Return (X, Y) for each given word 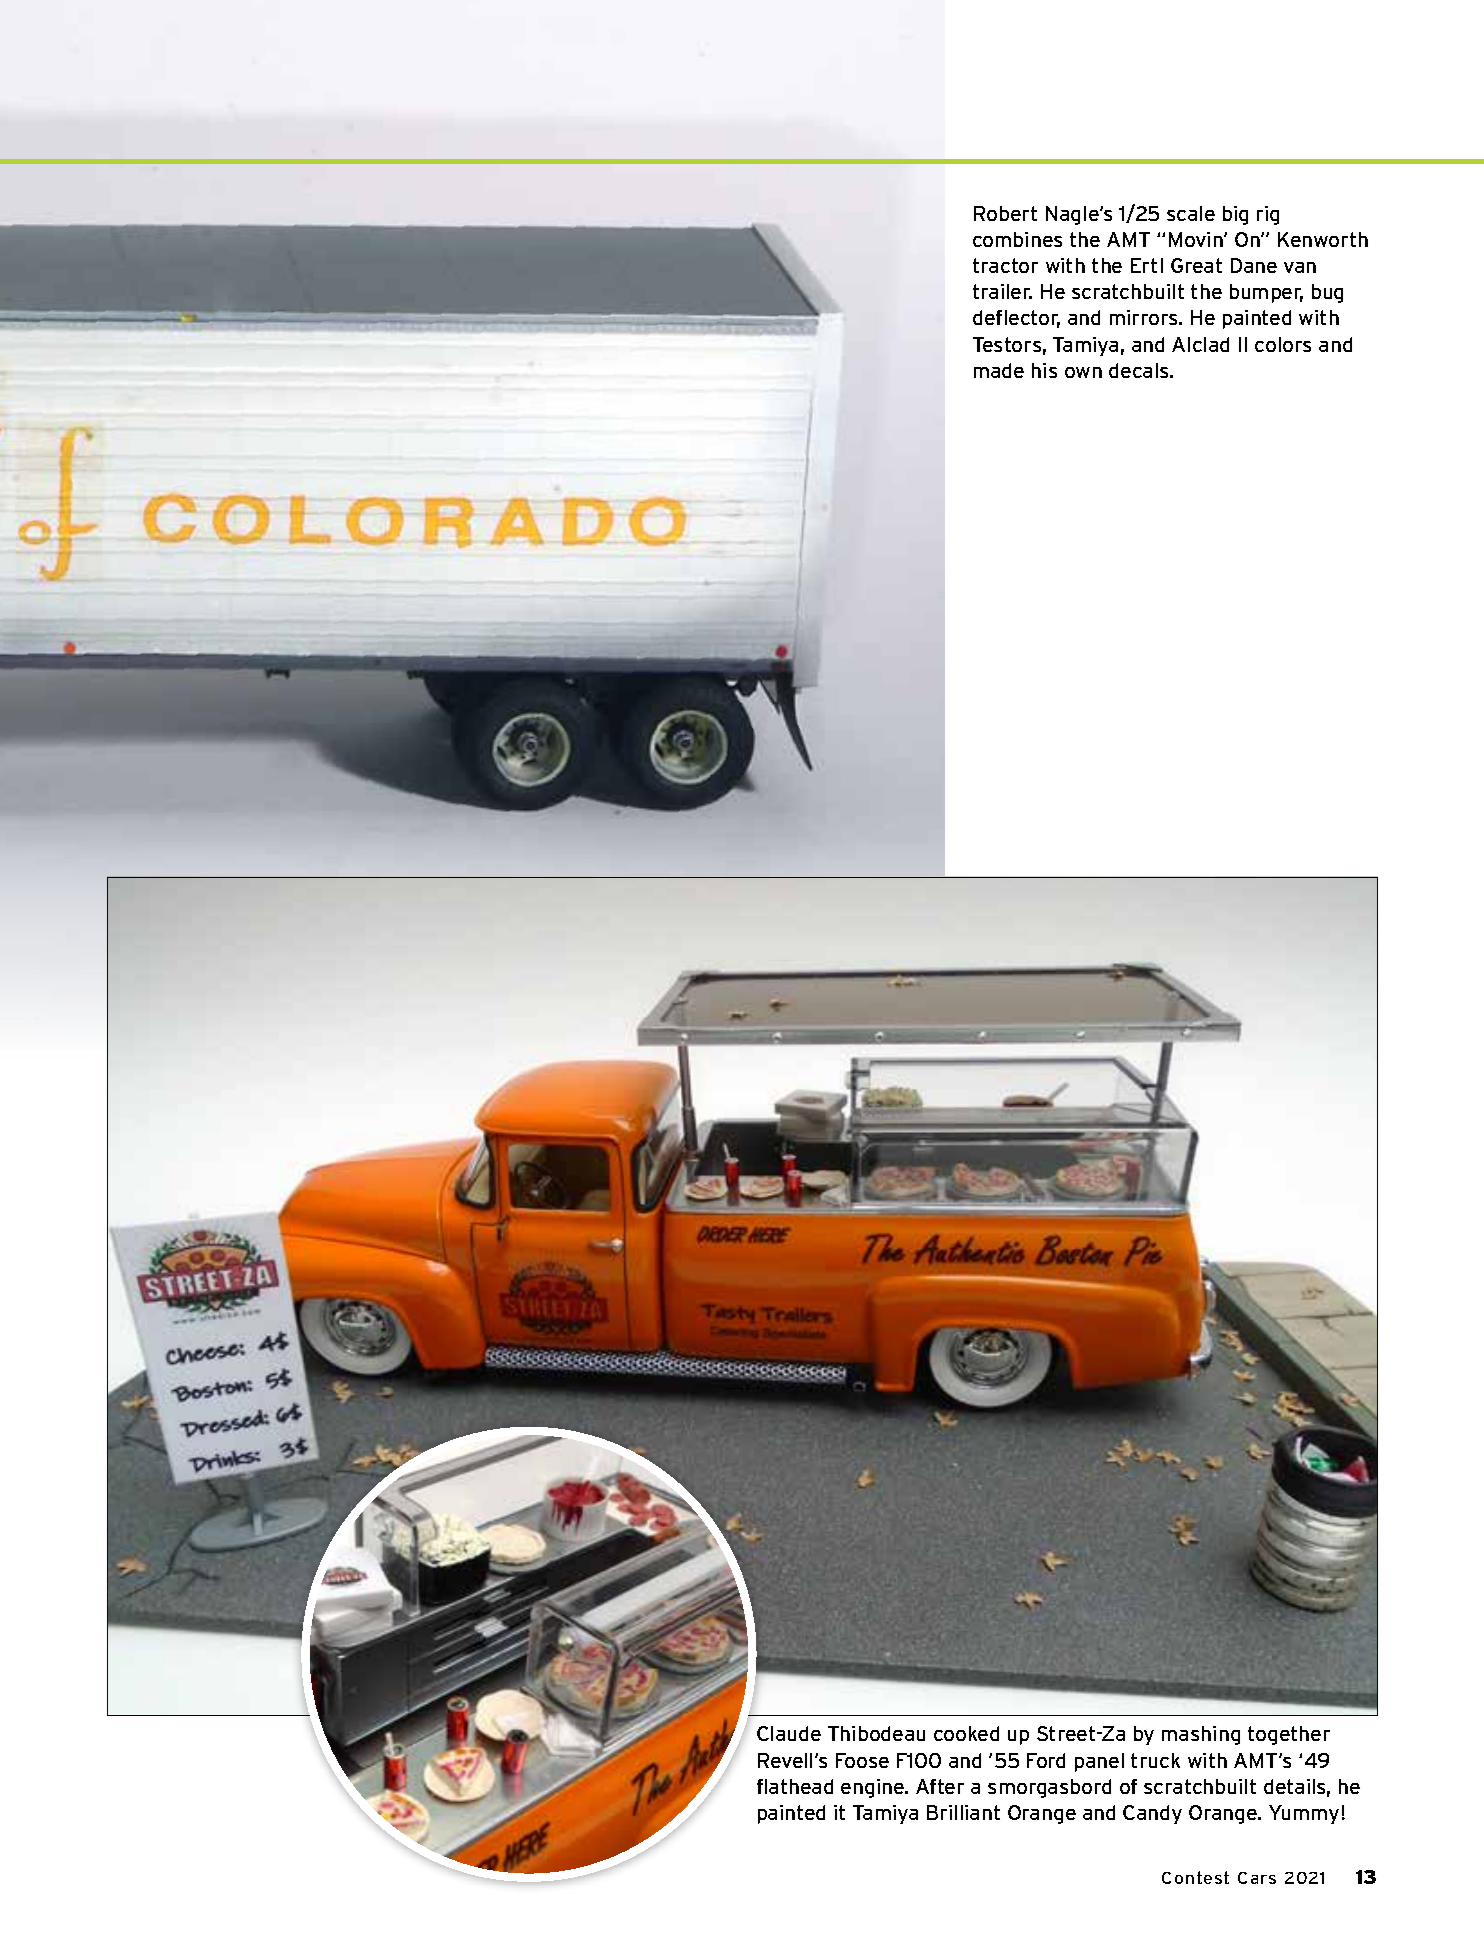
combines (1017, 239)
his (1044, 370)
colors (1283, 344)
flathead (795, 1786)
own (1083, 372)
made (999, 370)
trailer (1002, 291)
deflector (1016, 319)
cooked (966, 1733)
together (1289, 1735)
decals (1140, 370)
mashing (1201, 1735)
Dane (1254, 265)
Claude (789, 1733)
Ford (1046, 1760)
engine (874, 1788)
